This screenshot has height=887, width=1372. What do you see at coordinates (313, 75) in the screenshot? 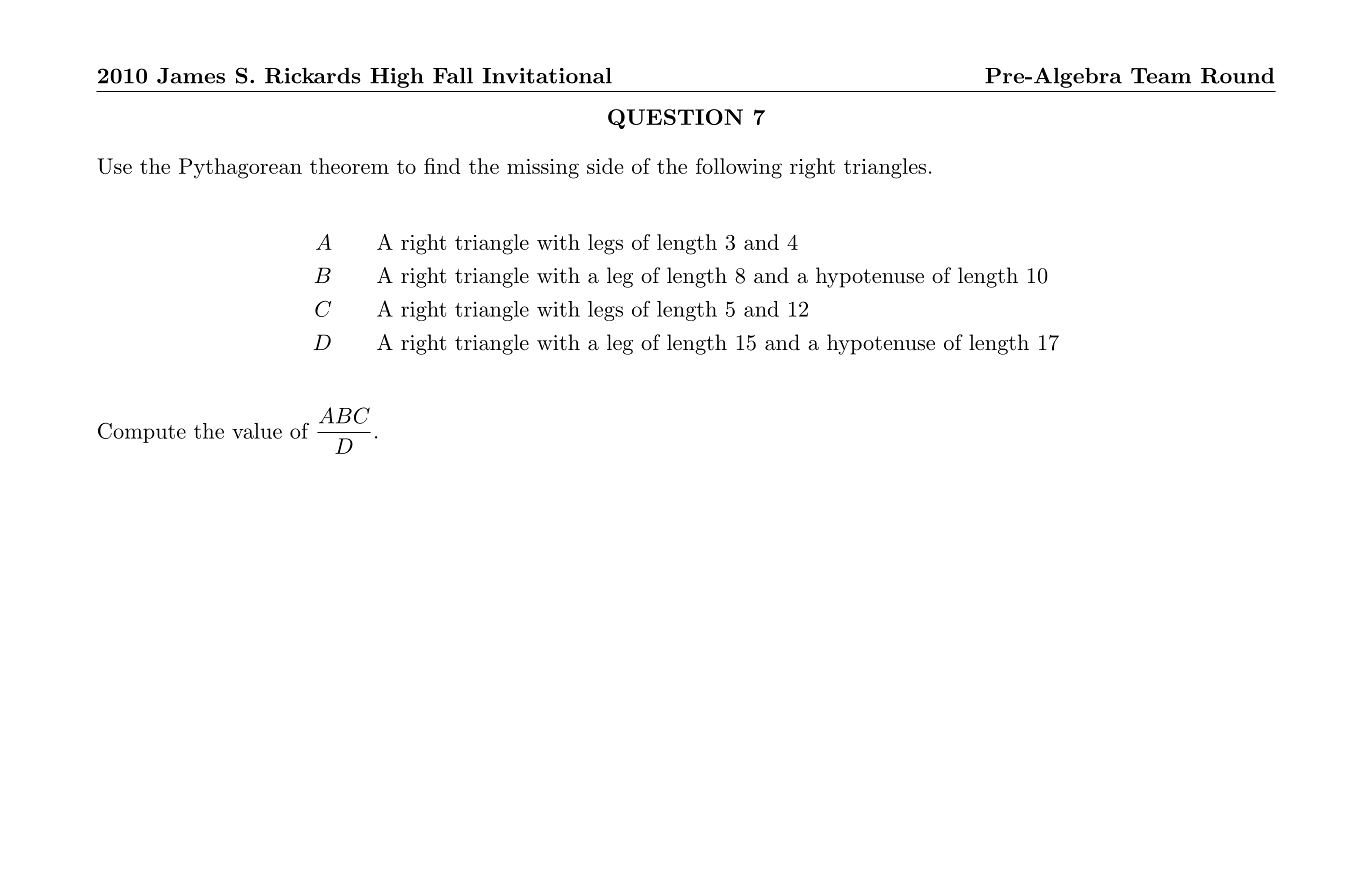
I see `Rickards` at bounding box center [313, 75].
